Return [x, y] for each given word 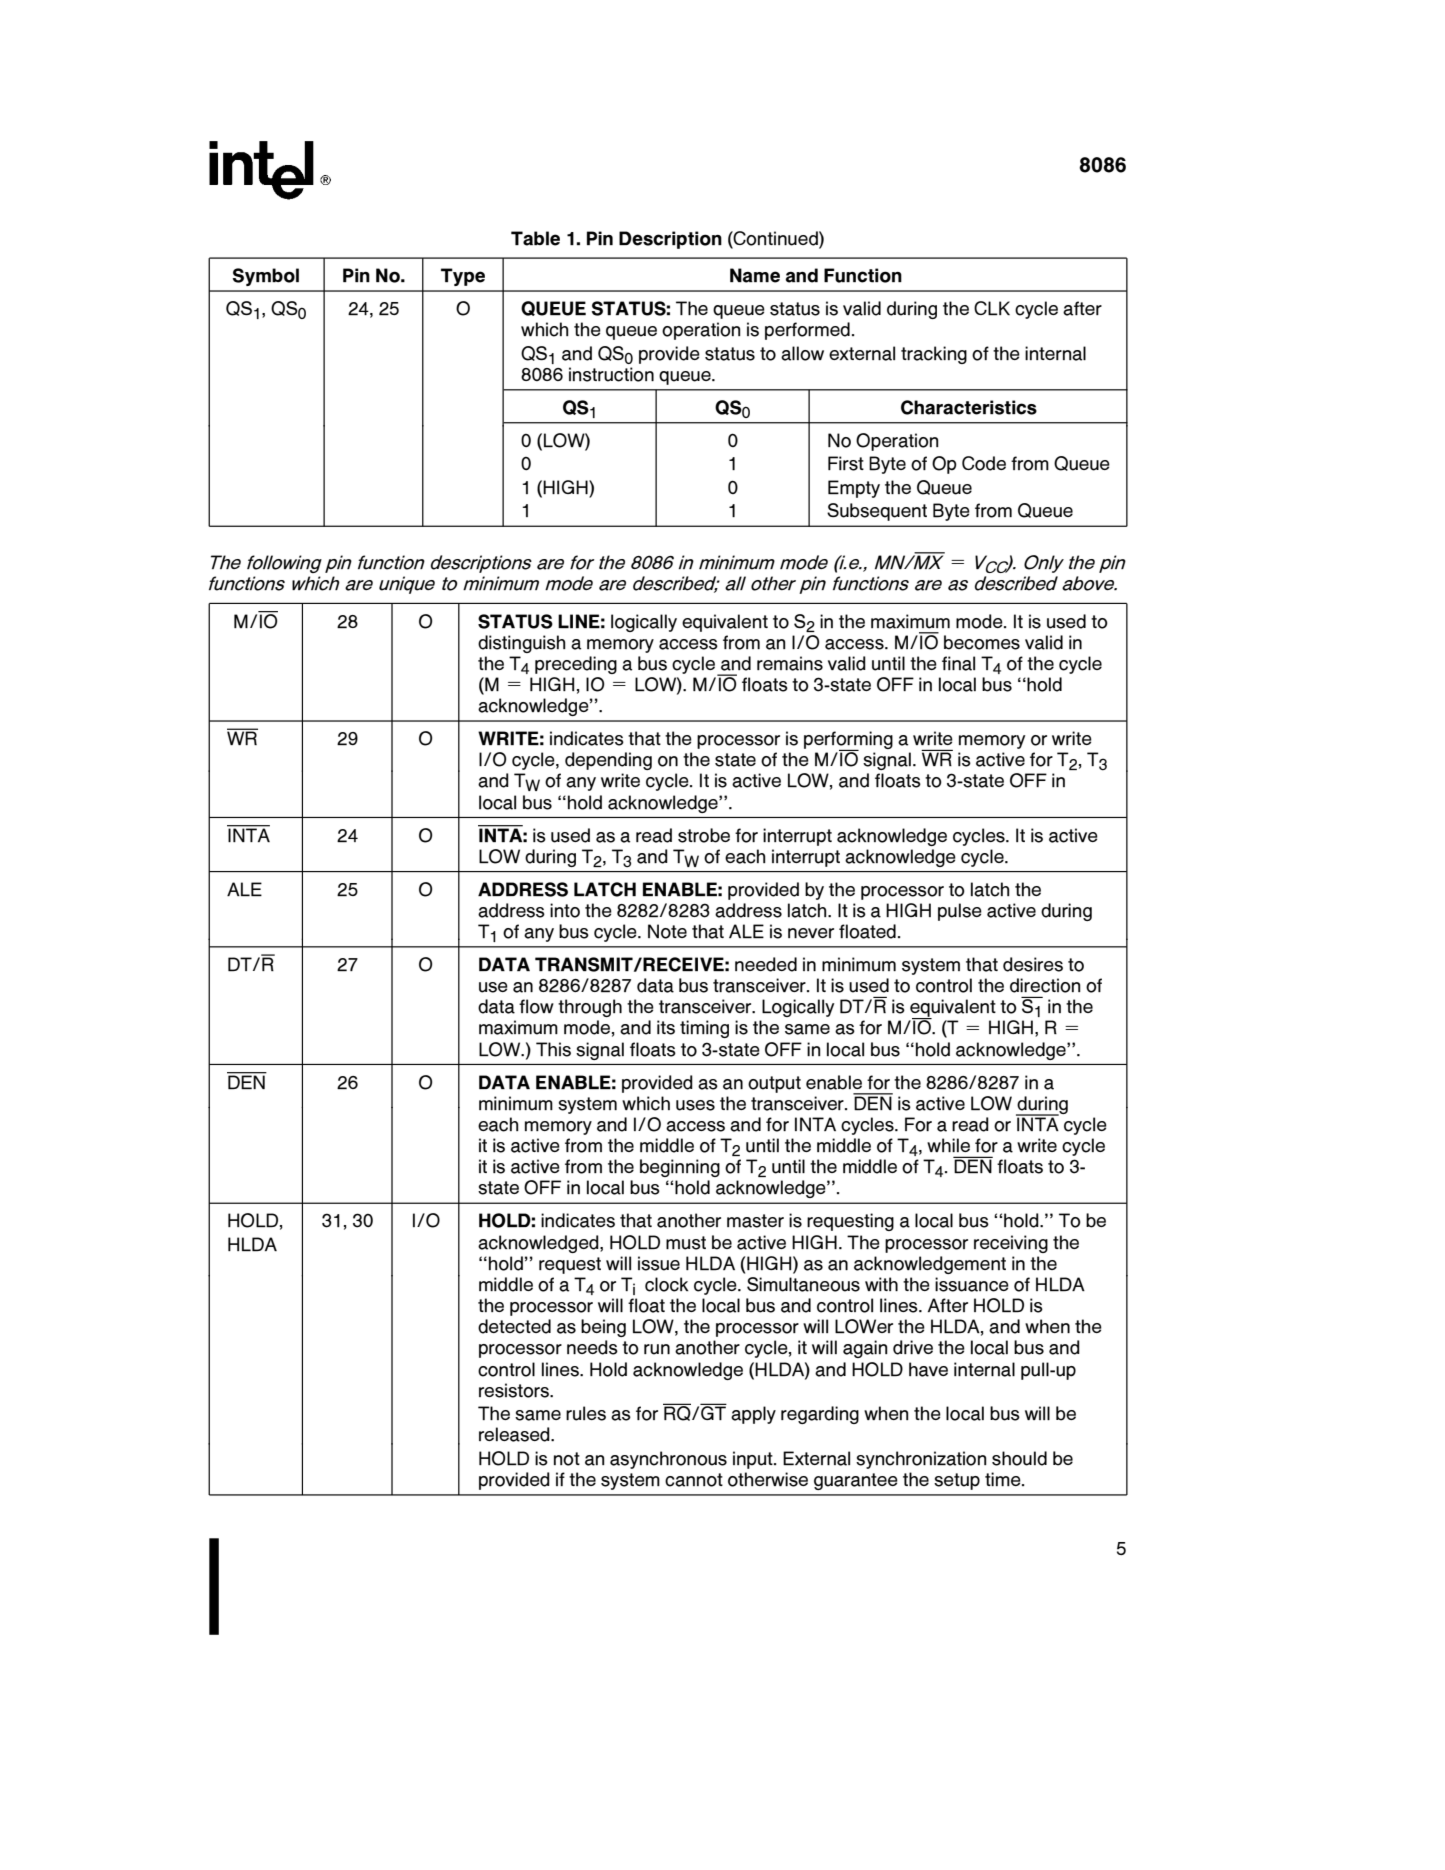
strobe [704, 835]
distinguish [522, 644]
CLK [992, 308]
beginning [680, 1168]
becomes [982, 642]
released [515, 1434]
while [948, 1145]
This [553, 1049]
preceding [576, 665]
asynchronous [668, 1460]
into [565, 910]
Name [755, 275]
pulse [960, 912]
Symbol [266, 277]
